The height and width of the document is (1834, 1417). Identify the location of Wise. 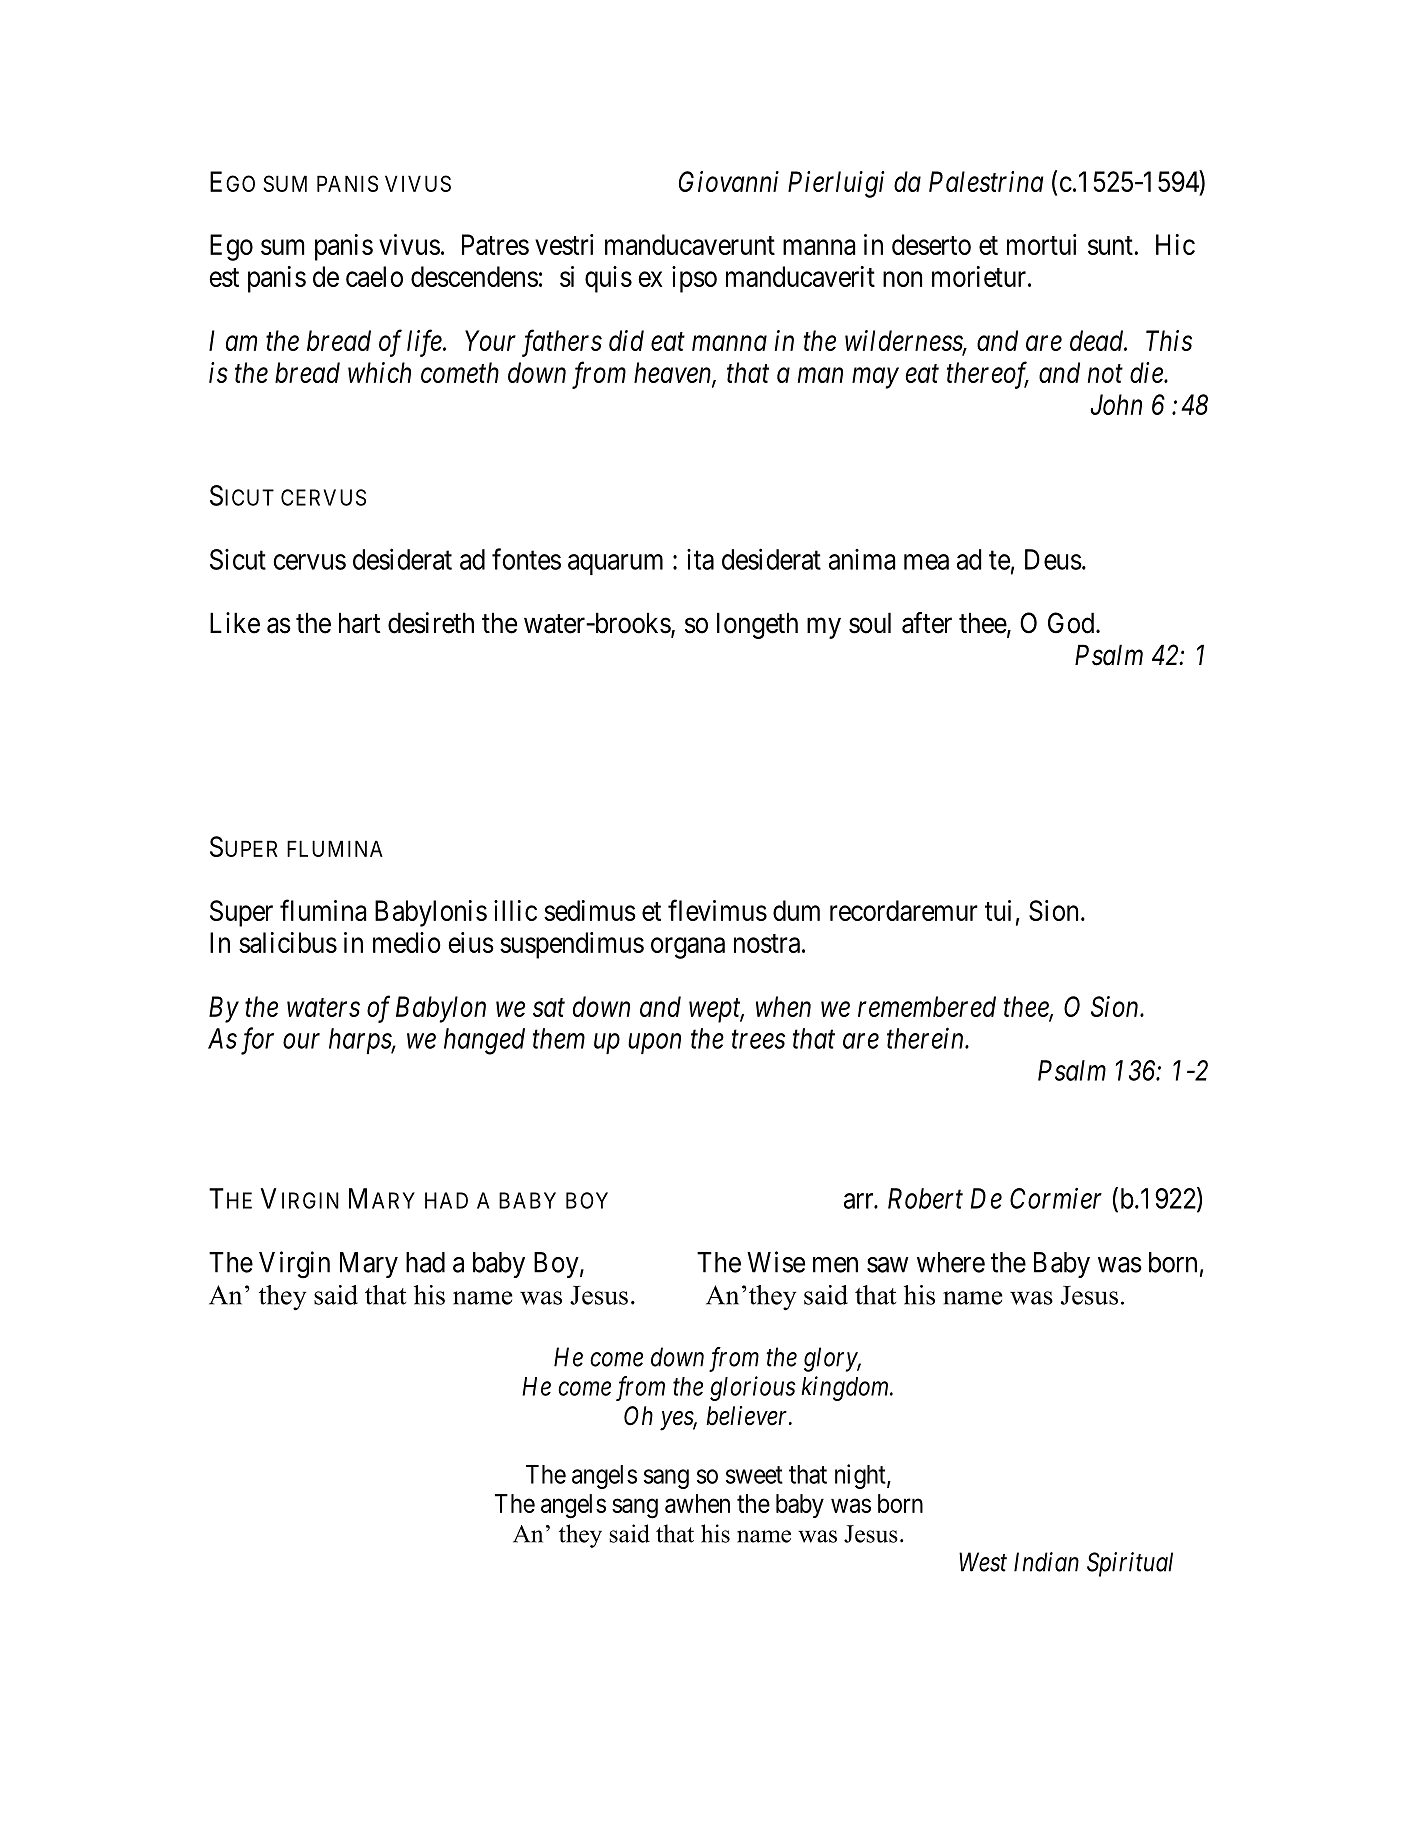
(776, 1262).
